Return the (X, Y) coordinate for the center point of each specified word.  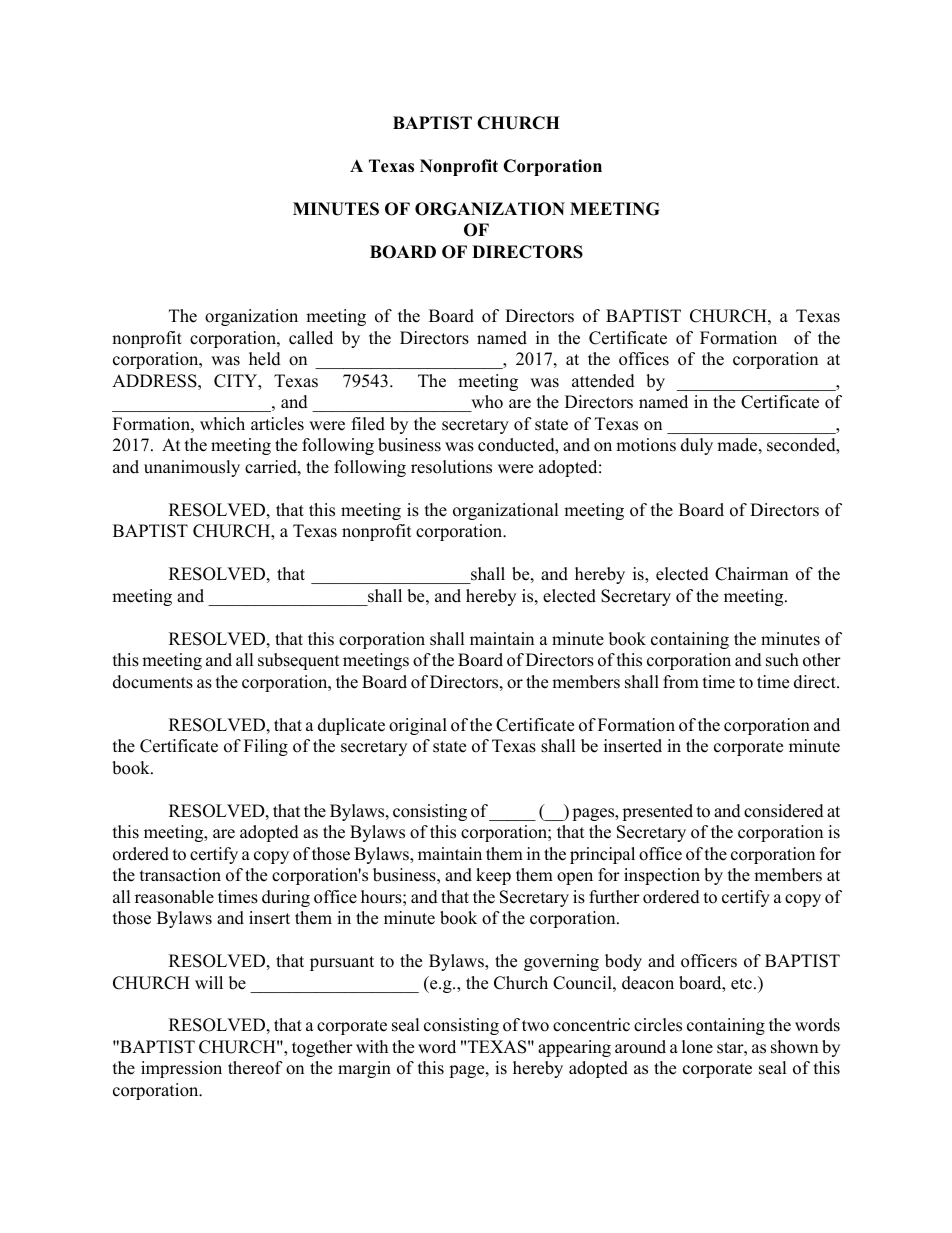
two (535, 1026)
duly (697, 446)
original (418, 726)
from (681, 682)
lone (697, 1047)
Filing (266, 747)
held (265, 359)
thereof (255, 1068)
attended (603, 381)
